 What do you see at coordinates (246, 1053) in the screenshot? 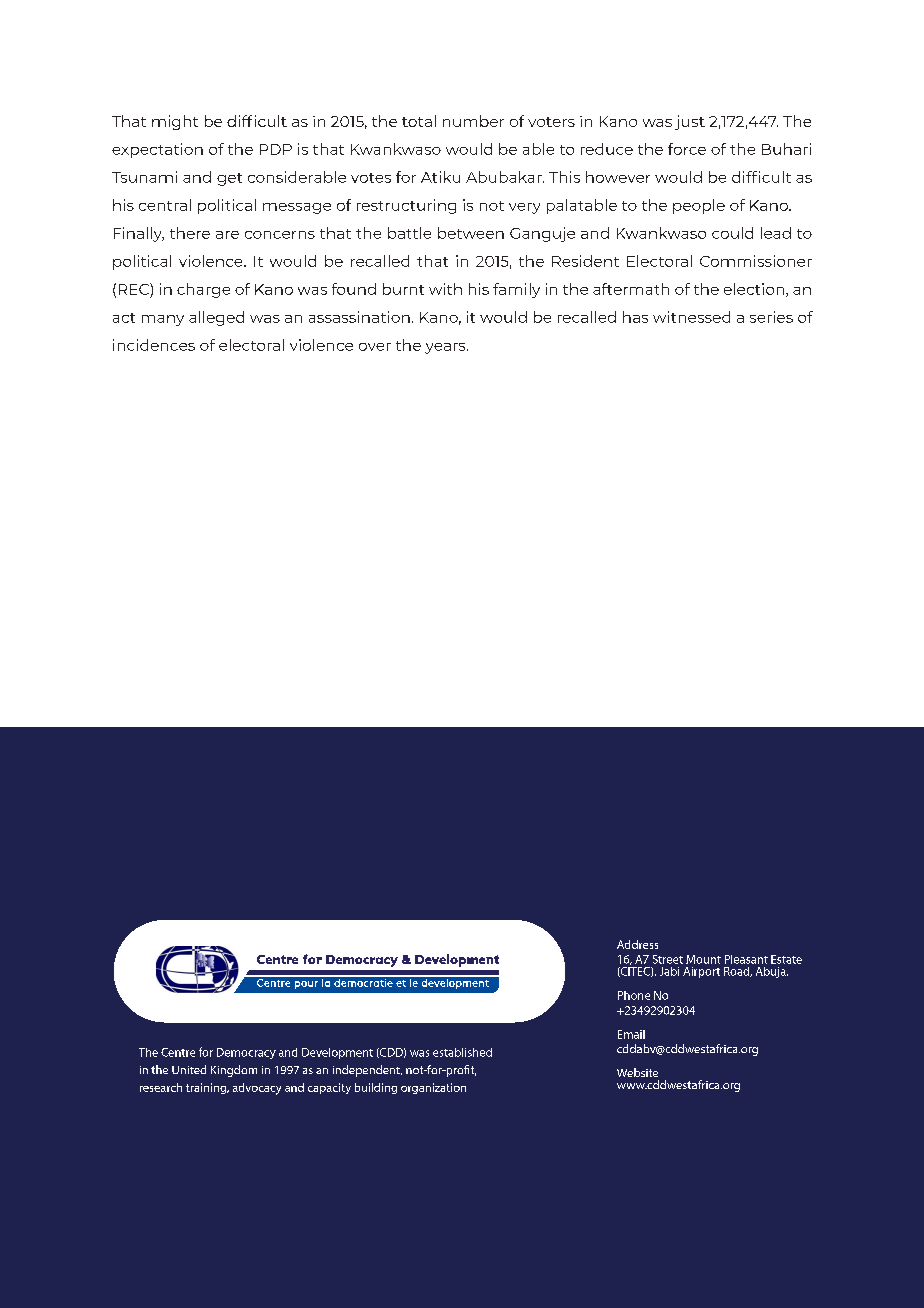
I see `Democracy` at bounding box center [246, 1053].
